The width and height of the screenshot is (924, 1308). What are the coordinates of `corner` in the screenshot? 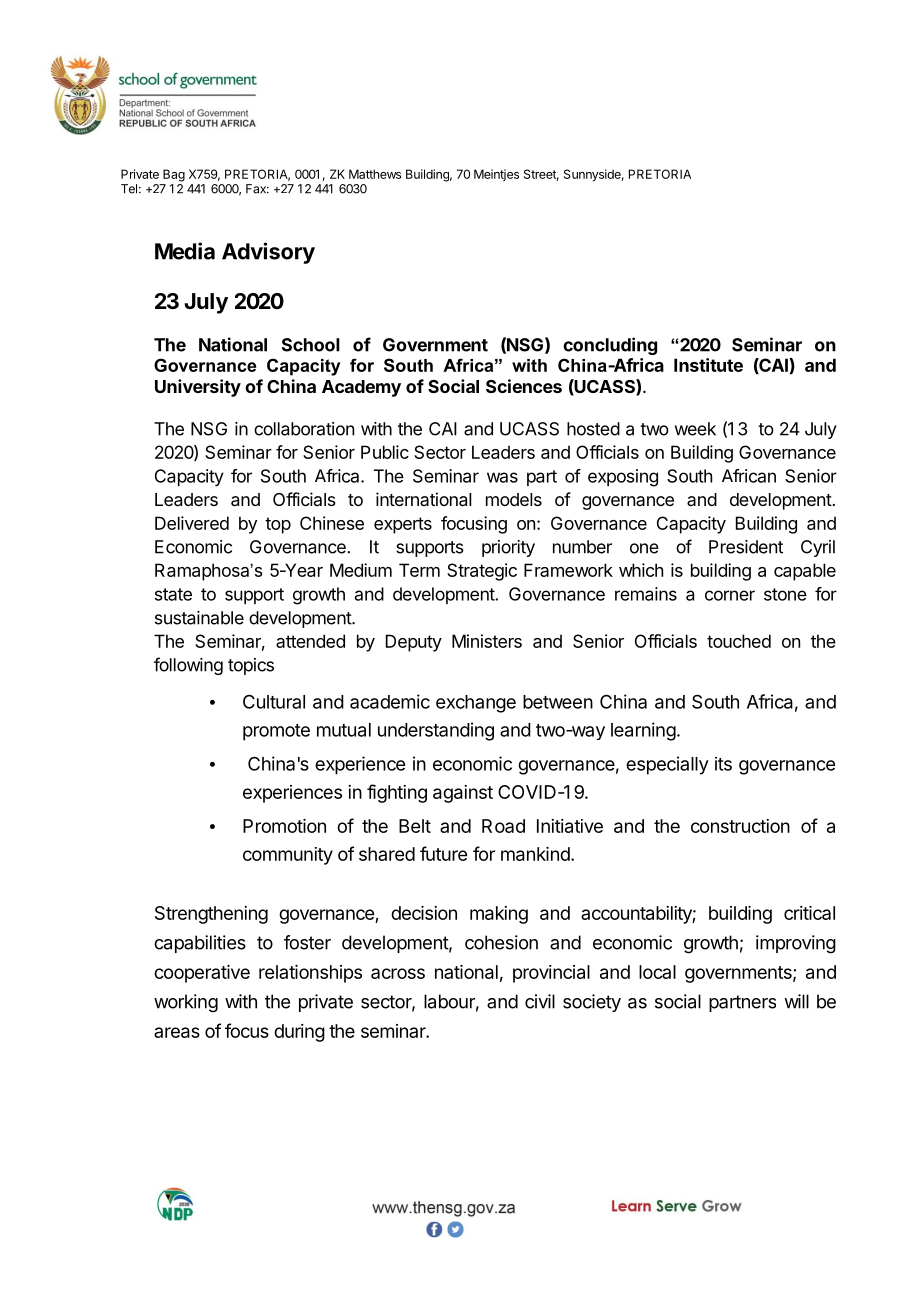 It's located at (730, 595).
